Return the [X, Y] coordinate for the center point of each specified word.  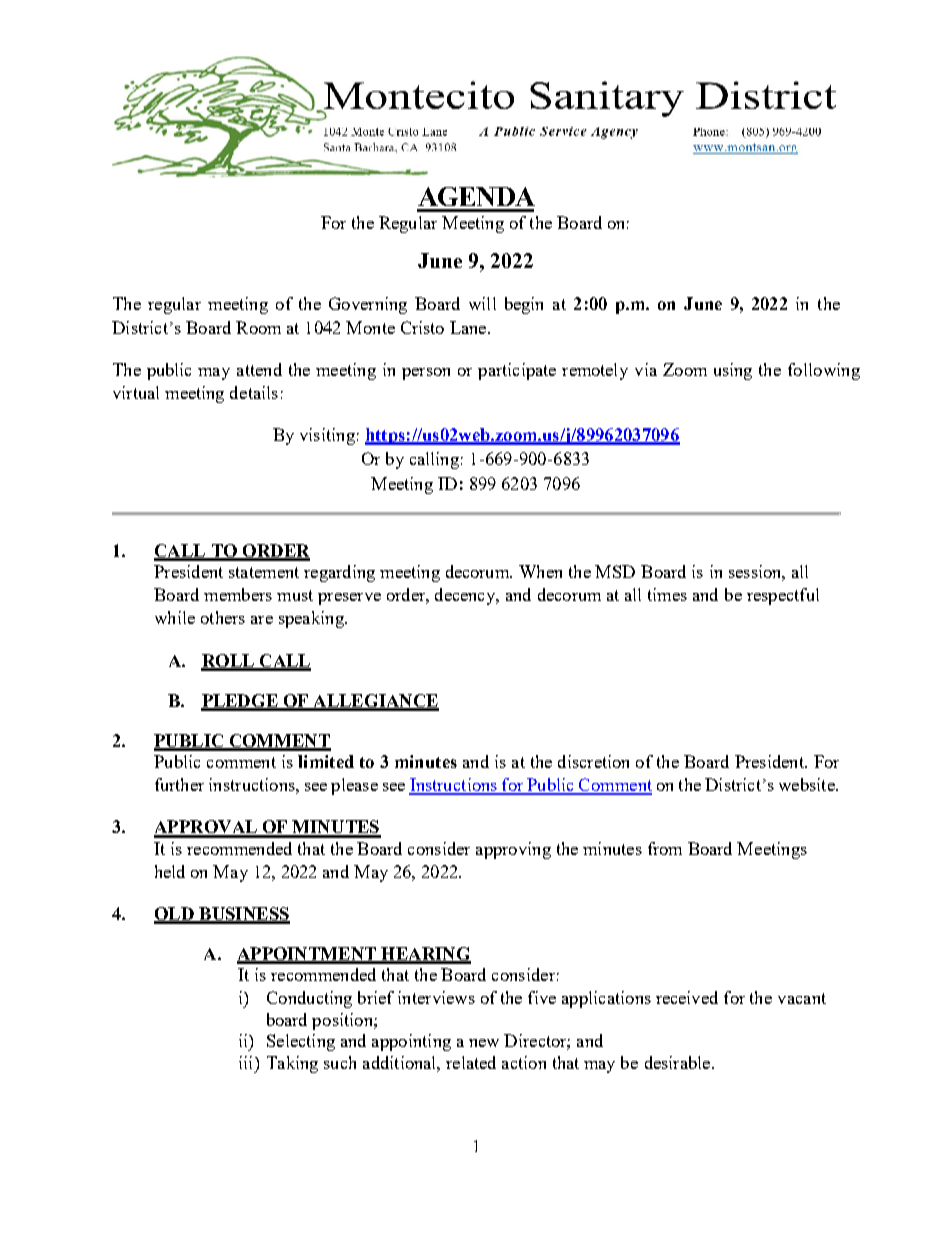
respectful [783, 596]
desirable [677, 1062]
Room [258, 327]
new [484, 1043]
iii [247, 1062]
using [733, 371]
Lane [469, 327]
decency [466, 596]
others [223, 617]
